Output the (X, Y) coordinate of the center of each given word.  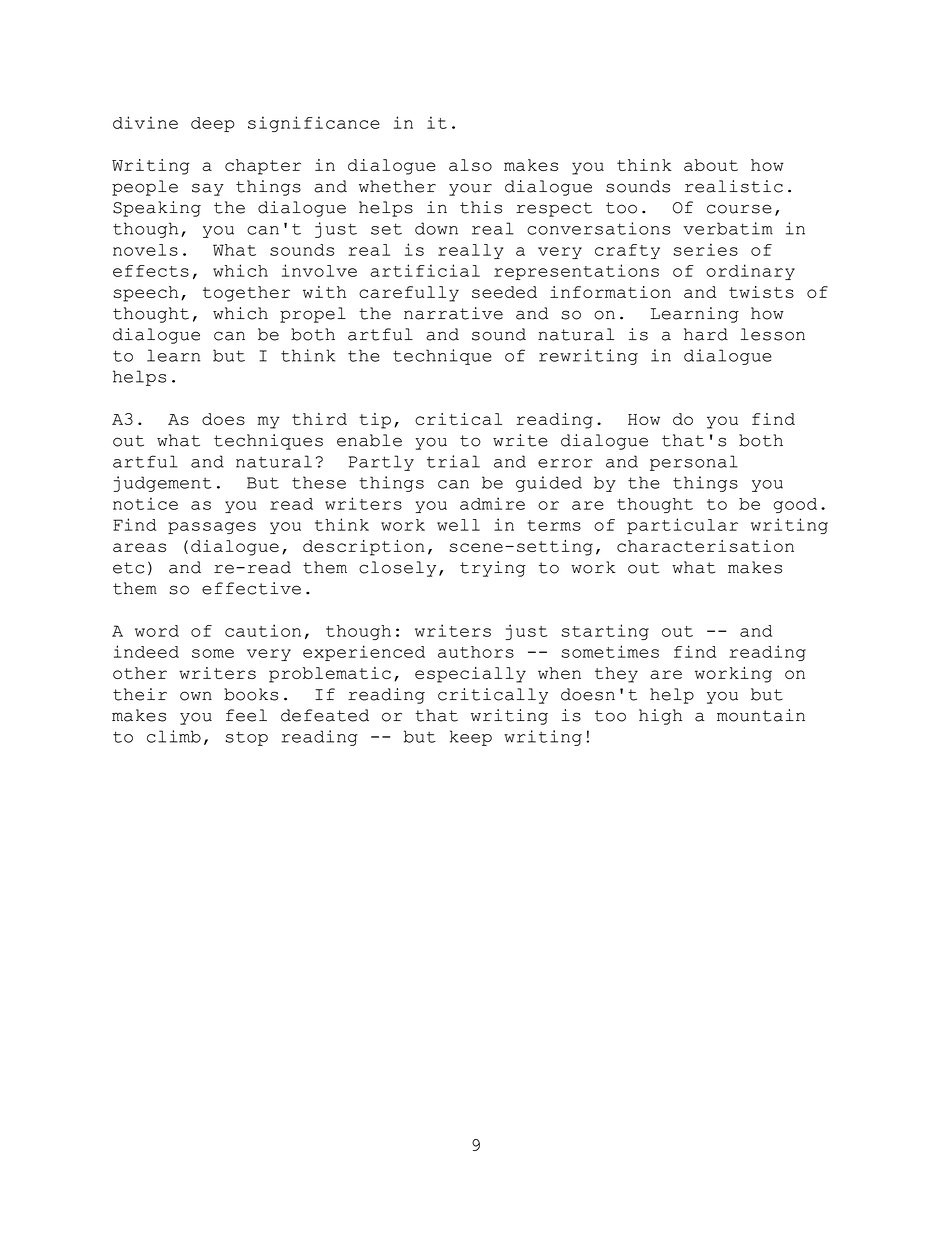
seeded (504, 292)
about (711, 165)
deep (213, 124)
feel (246, 715)
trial (453, 461)
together (246, 294)
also (470, 165)
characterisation (705, 546)
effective (251, 588)
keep (471, 738)
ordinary (750, 272)
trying (493, 569)
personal (694, 463)
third (319, 419)
